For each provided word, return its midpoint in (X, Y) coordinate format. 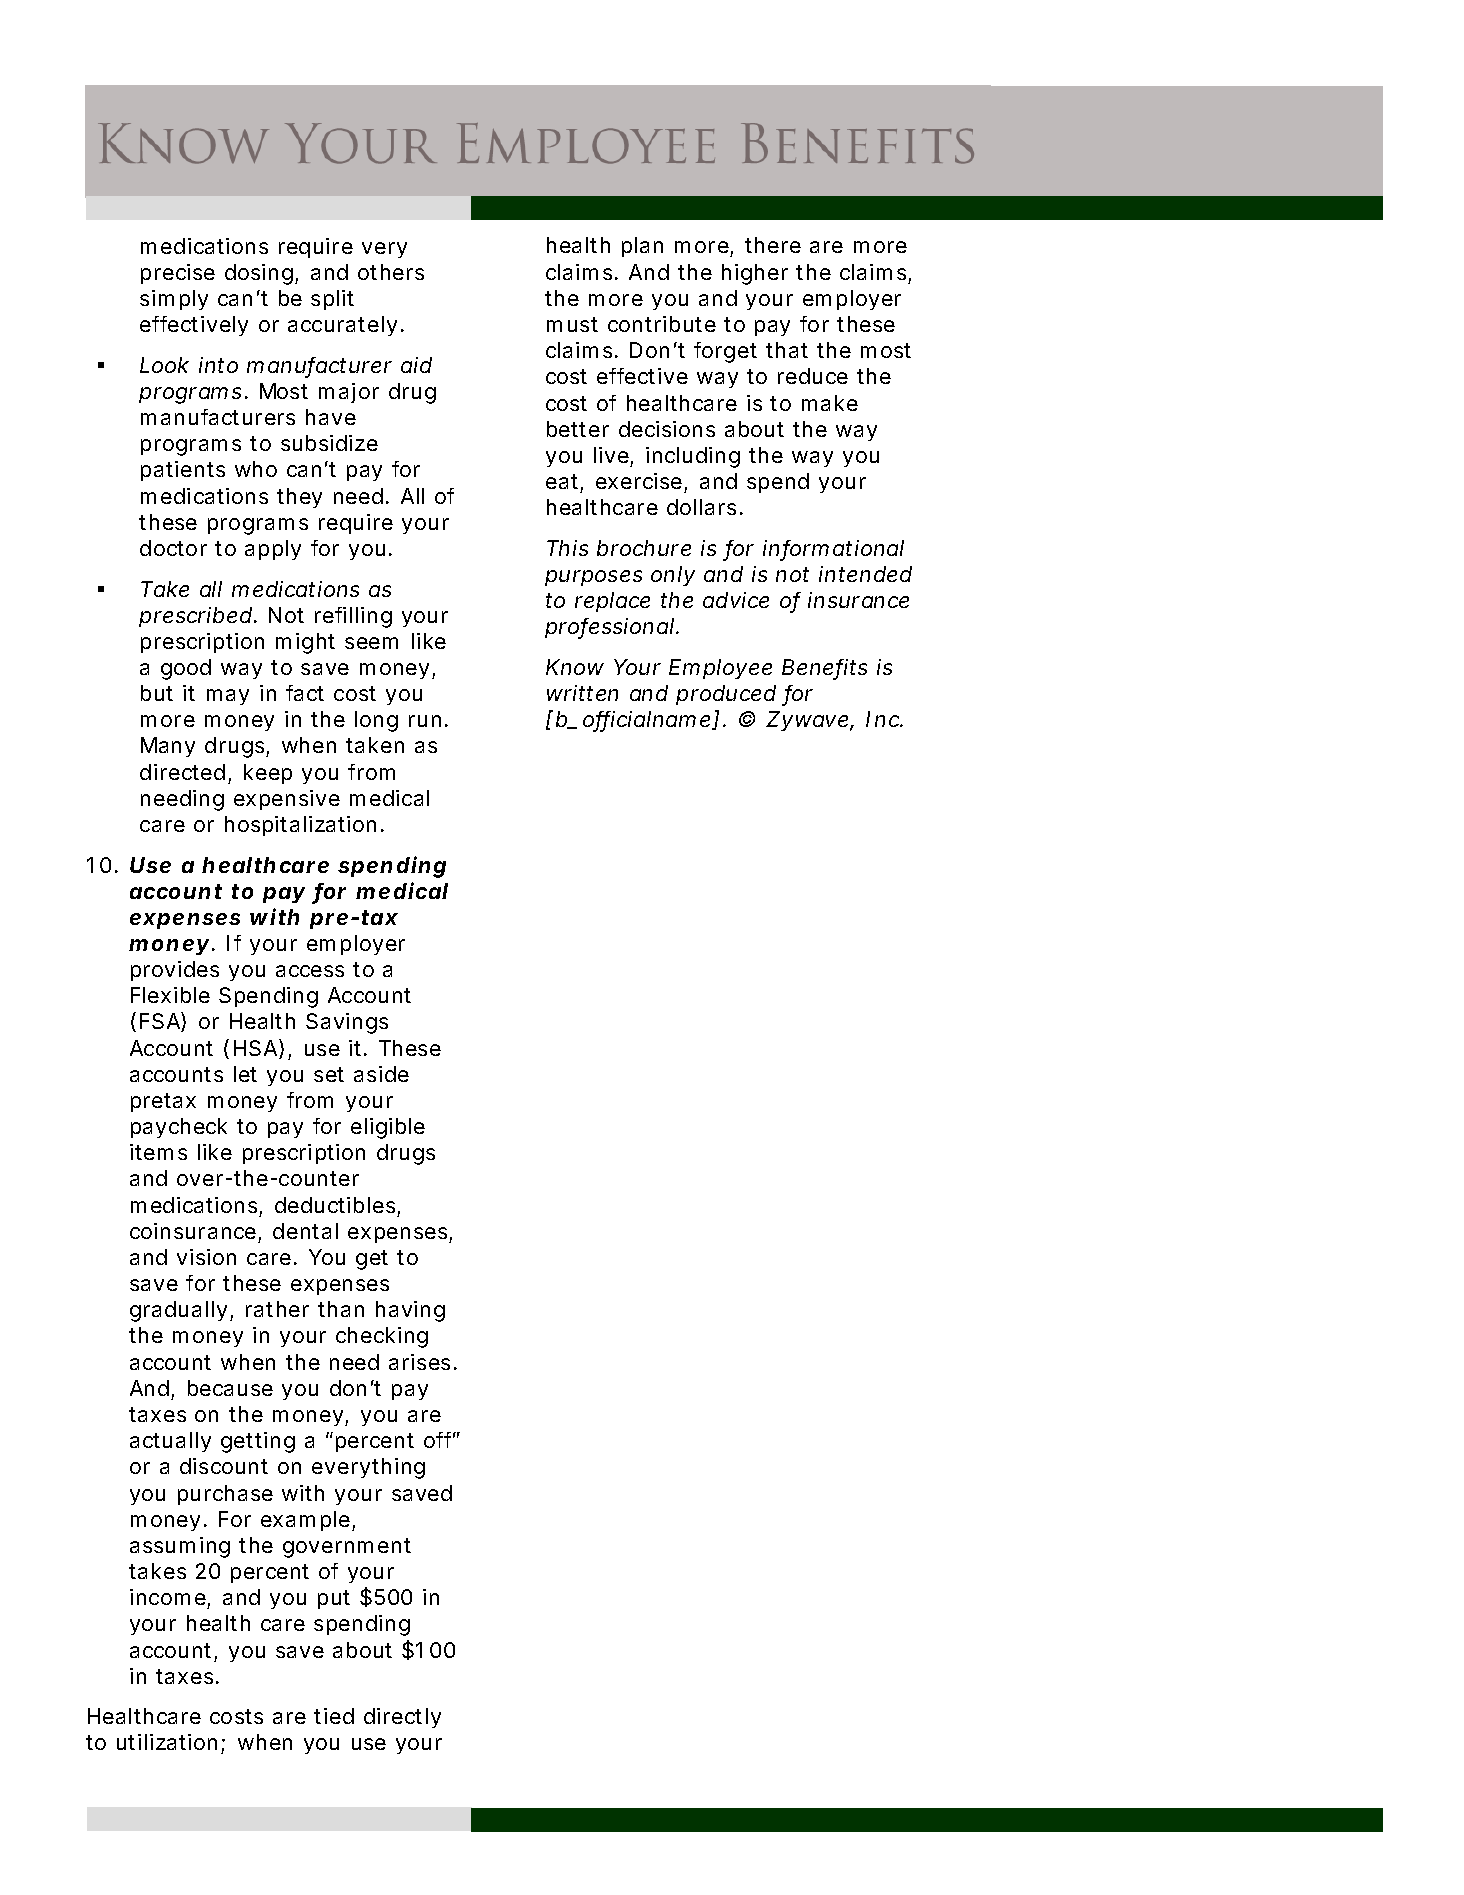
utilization (167, 1742)
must (572, 324)
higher (755, 274)
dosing (259, 274)
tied (334, 1716)
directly (402, 1718)
